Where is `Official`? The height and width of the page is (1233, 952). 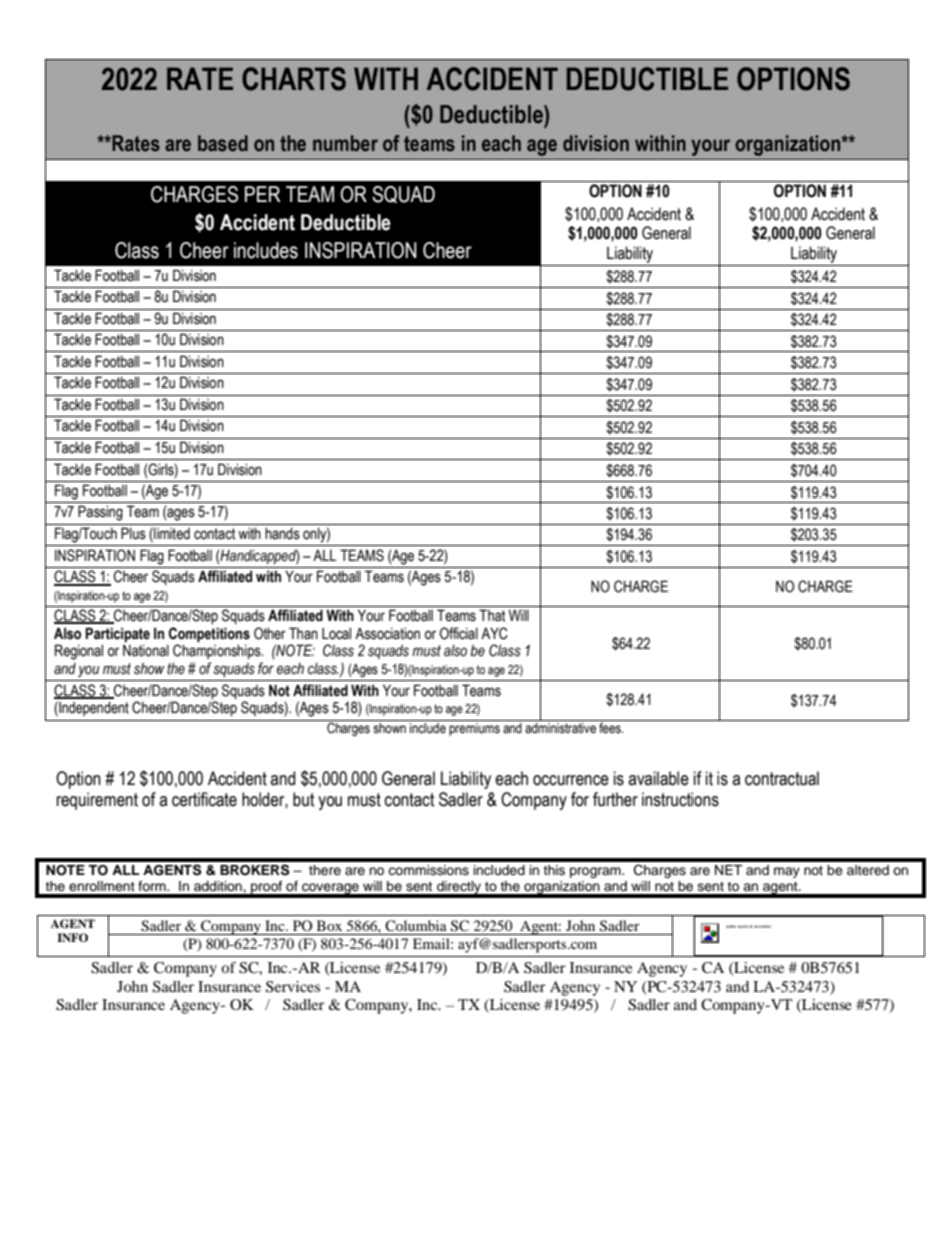
Official is located at coordinates (459, 633).
